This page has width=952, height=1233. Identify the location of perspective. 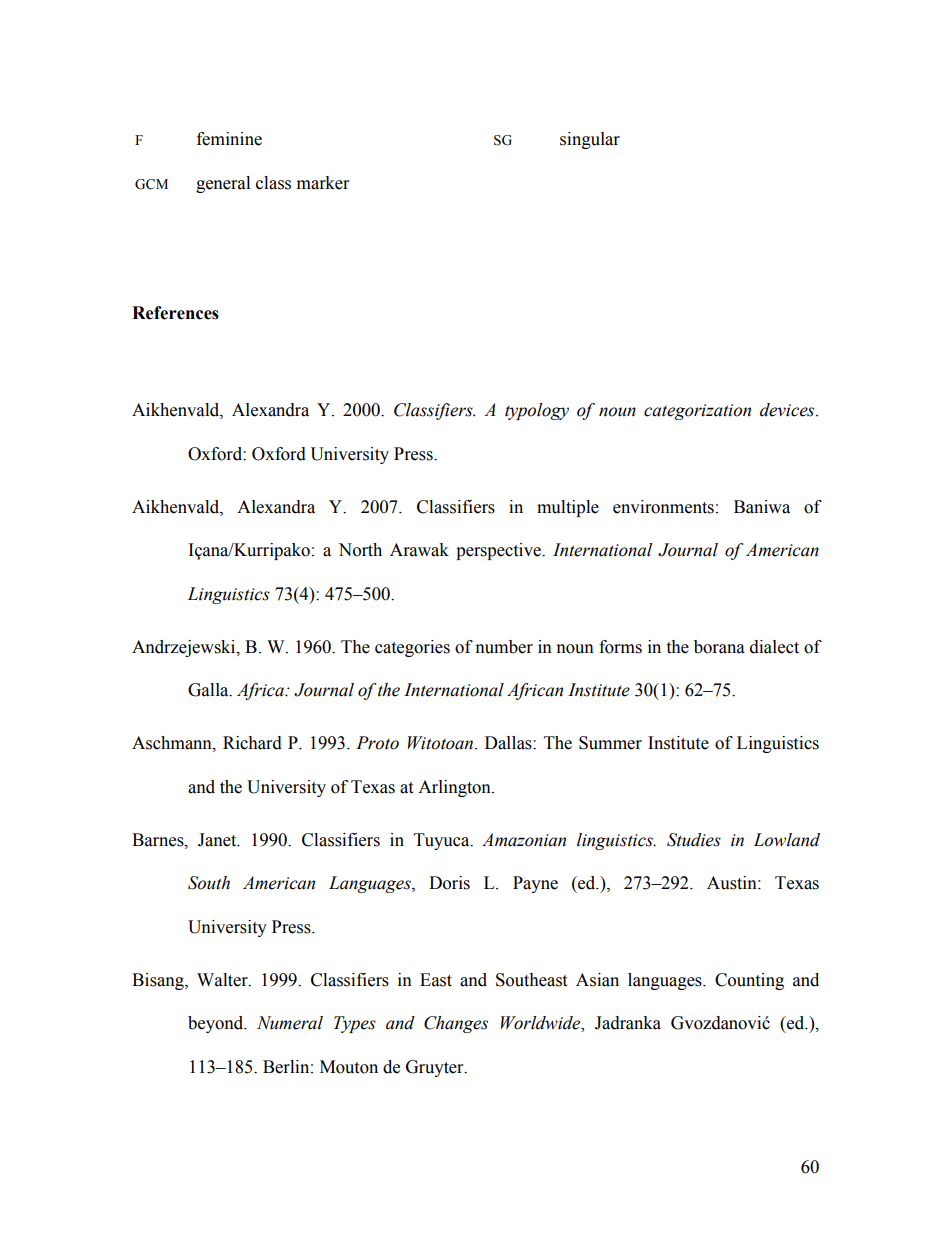
(499, 551).
